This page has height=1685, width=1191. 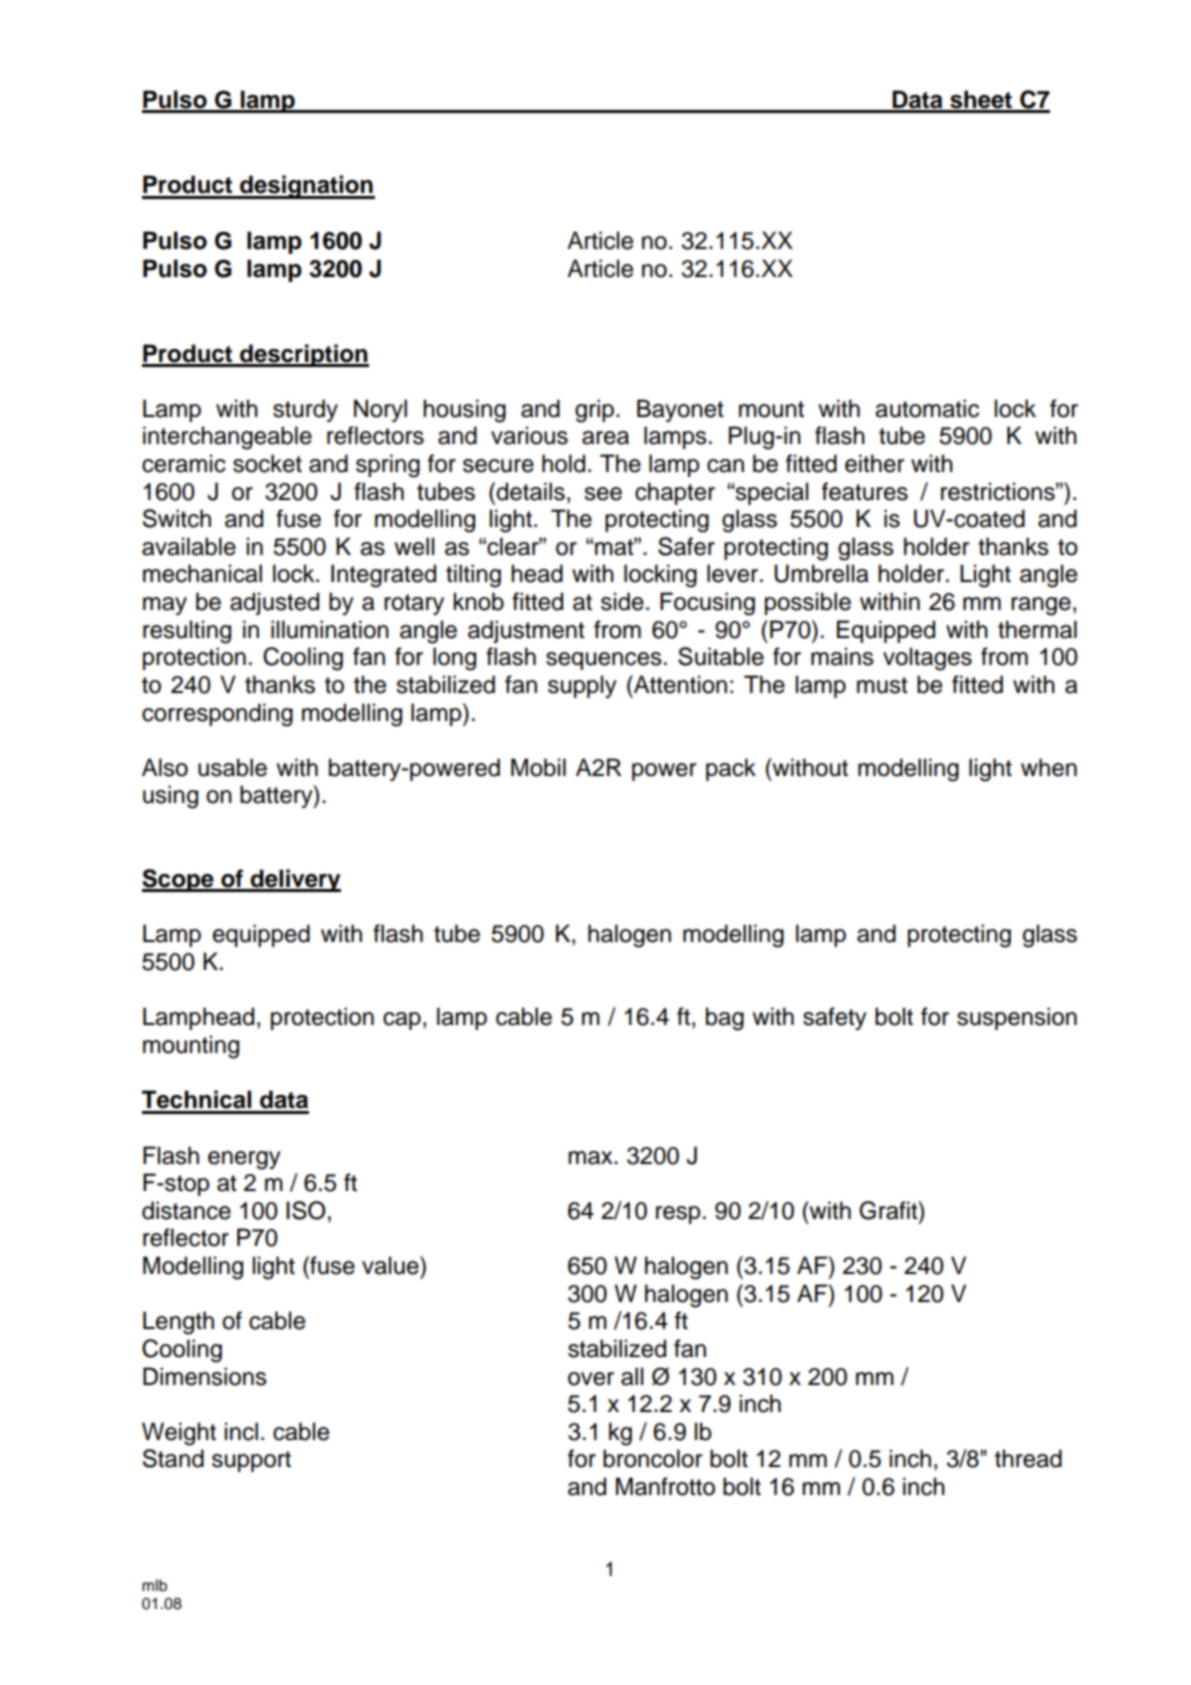 I want to click on over, so click(x=591, y=1379).
